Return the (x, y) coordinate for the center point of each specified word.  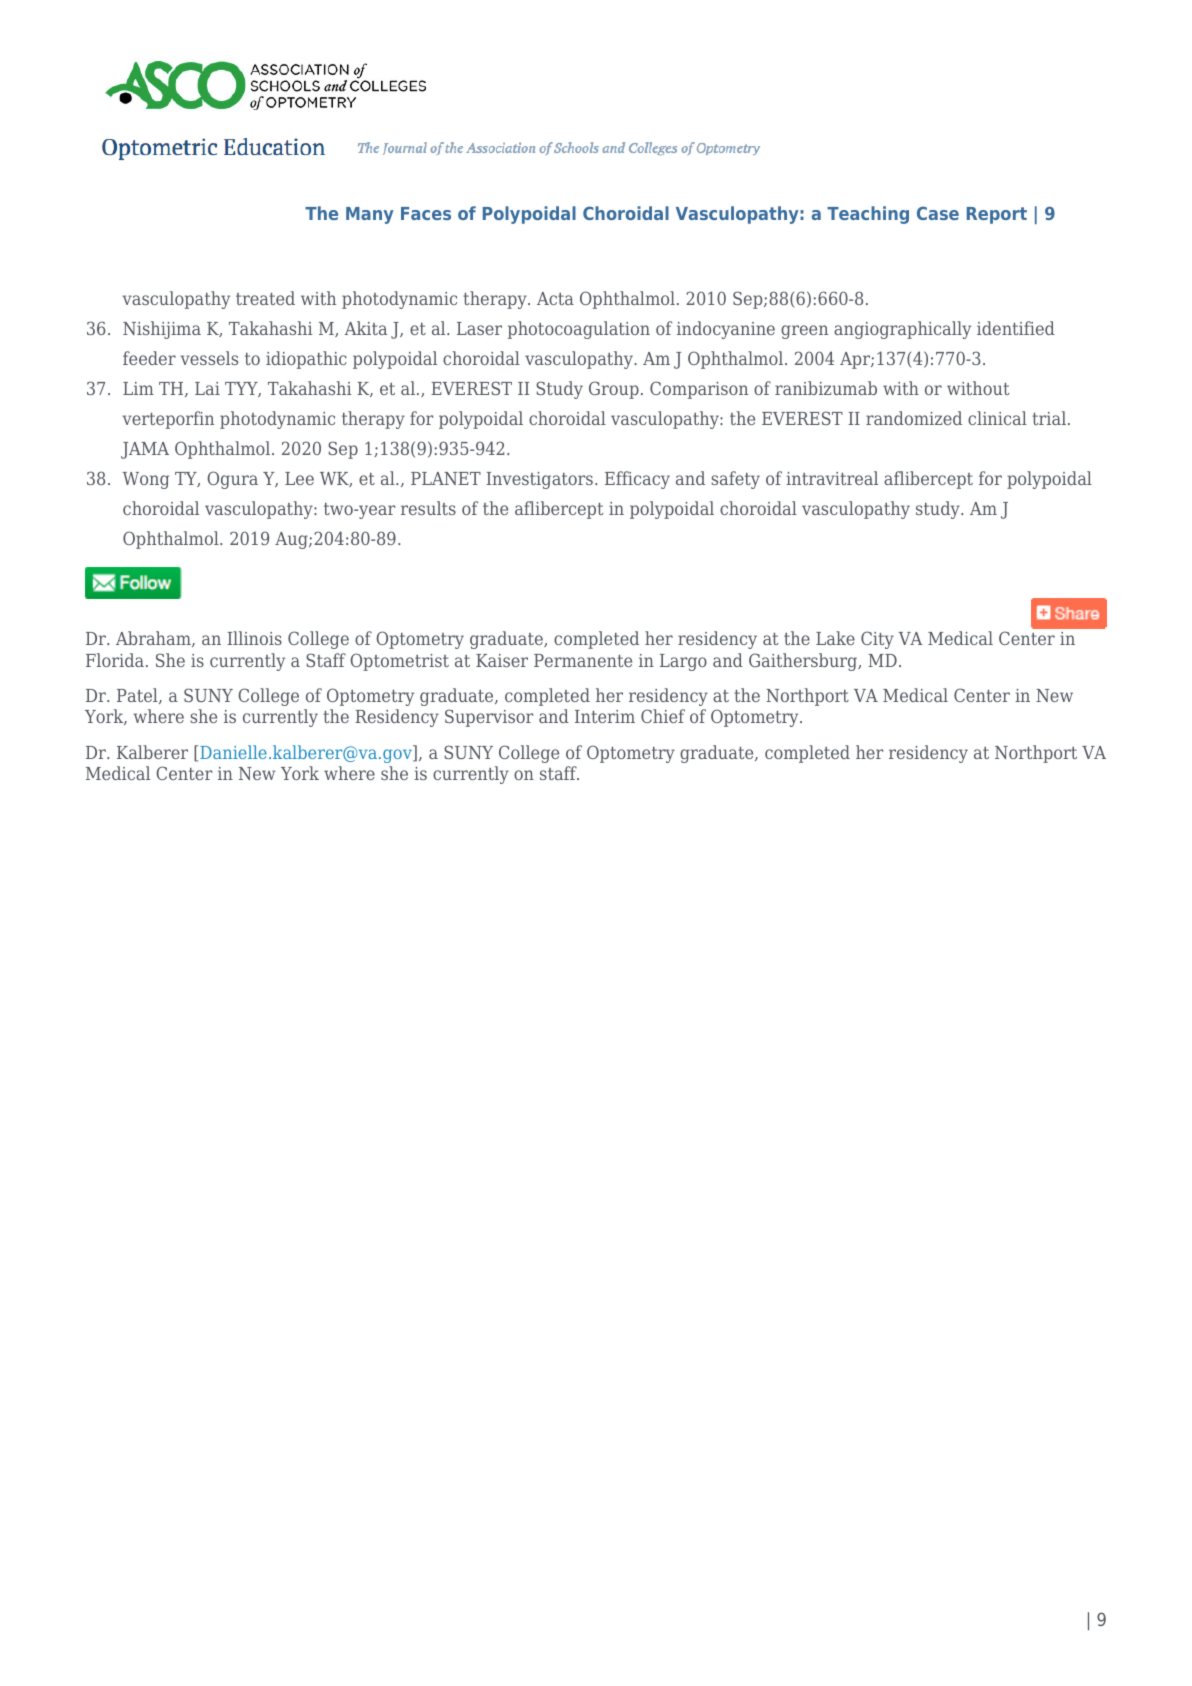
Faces (426, 213)
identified (1016, 328)
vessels (209, 358)
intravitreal (832, 478)
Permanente (583, 660)
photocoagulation (579, 330)
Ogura (232, 480)
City (877, 640)
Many (370, 215)
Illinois (254, 638)
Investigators (539, 480)
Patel (138, 696)
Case (938, 213)
